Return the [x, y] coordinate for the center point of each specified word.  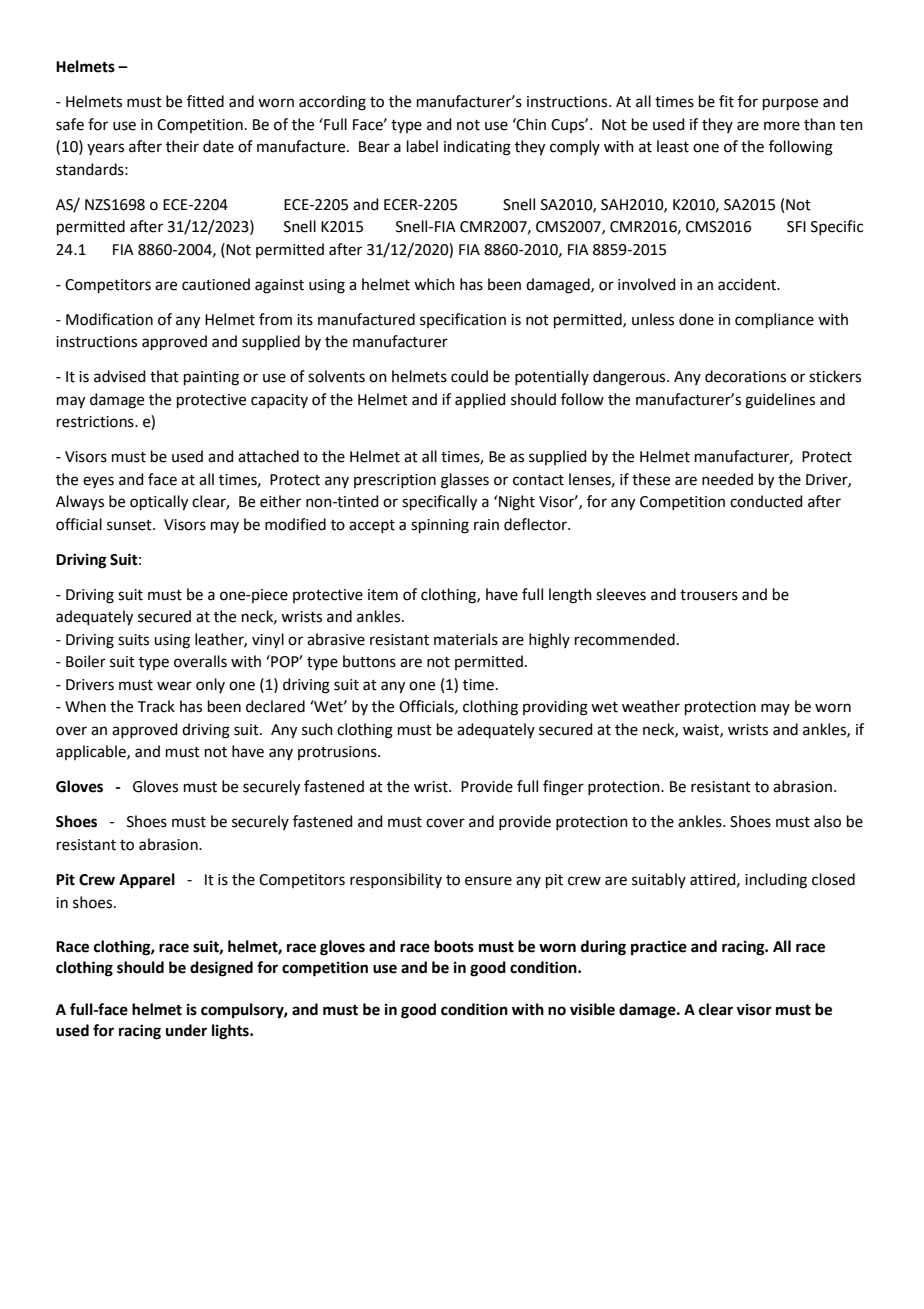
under [186, 1030]
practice [659, 948]
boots [454, 946]
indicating [477, 148]
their [182, 146]
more [782, 126]
